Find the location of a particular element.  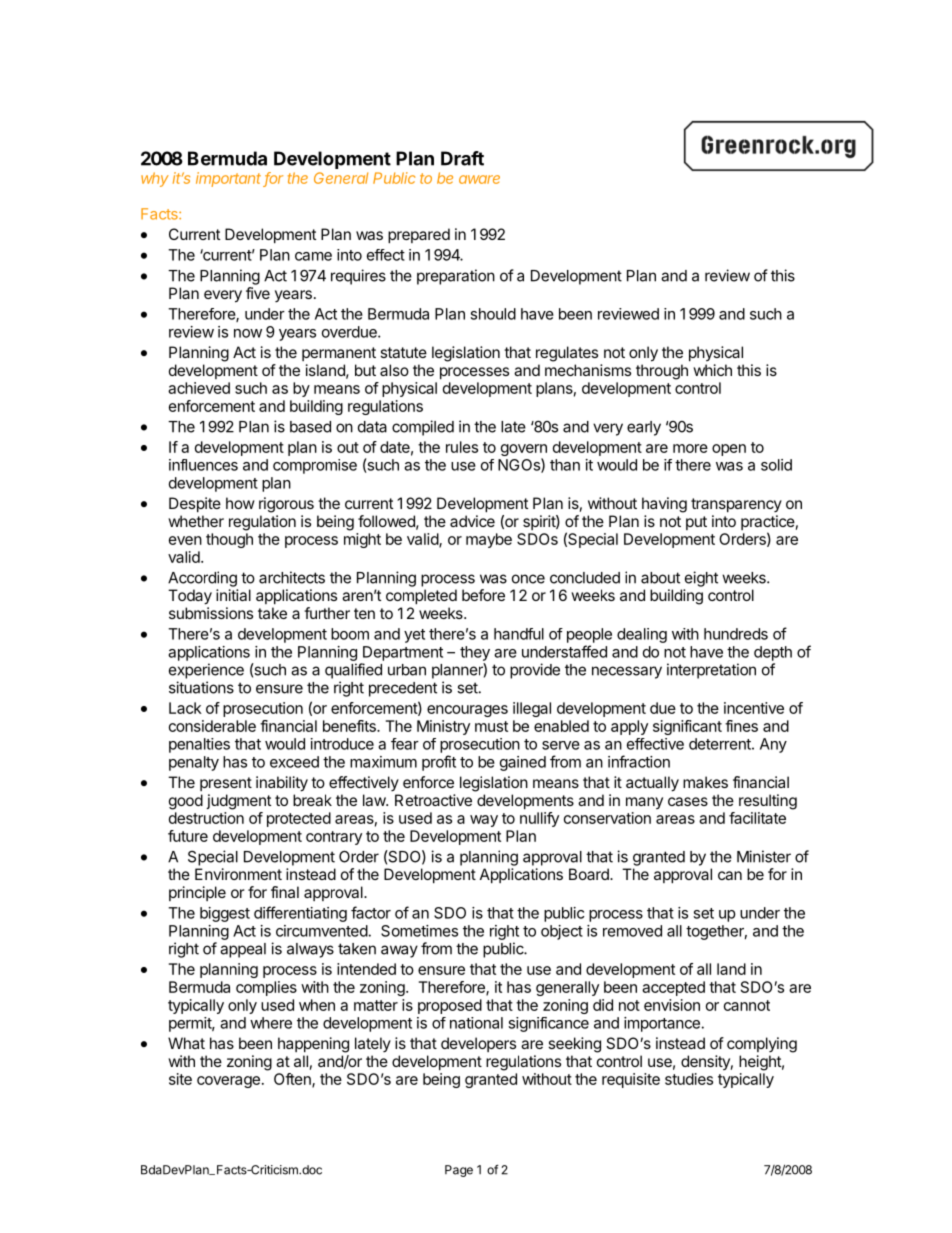

Sometimes is located at coordinates (419, 931).
